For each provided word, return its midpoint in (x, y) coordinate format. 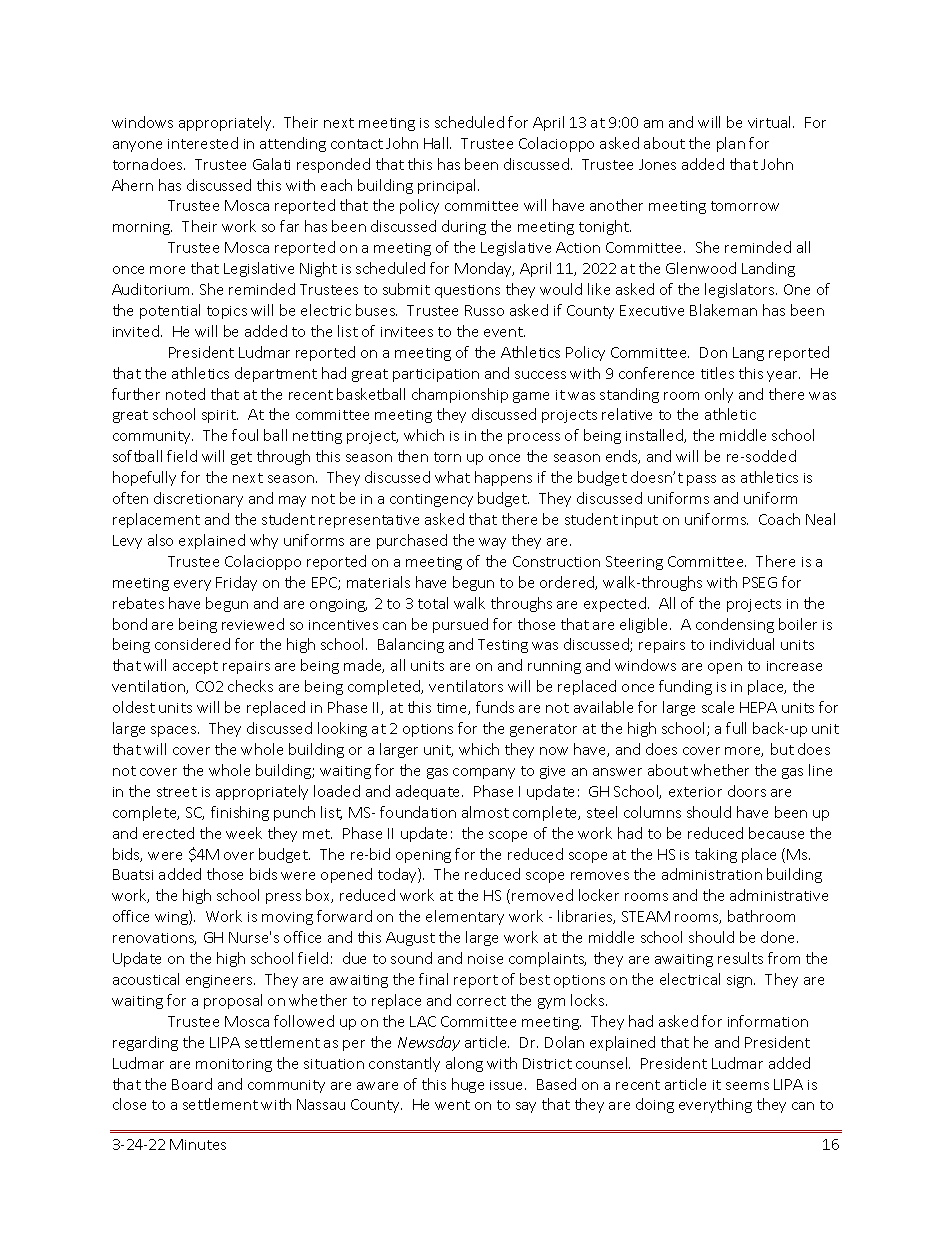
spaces (175, 731)
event (504, 332)
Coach (779, 519)
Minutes (198, 1144)
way (492, 543)
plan (731, 144)
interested (203, 143)
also (160, 540)
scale (718, 707)
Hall (437, 143)
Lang (748, 354)
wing (172, 917)
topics (227, 312)
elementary (465, 917)
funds (495, 707)
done (779, 937)
